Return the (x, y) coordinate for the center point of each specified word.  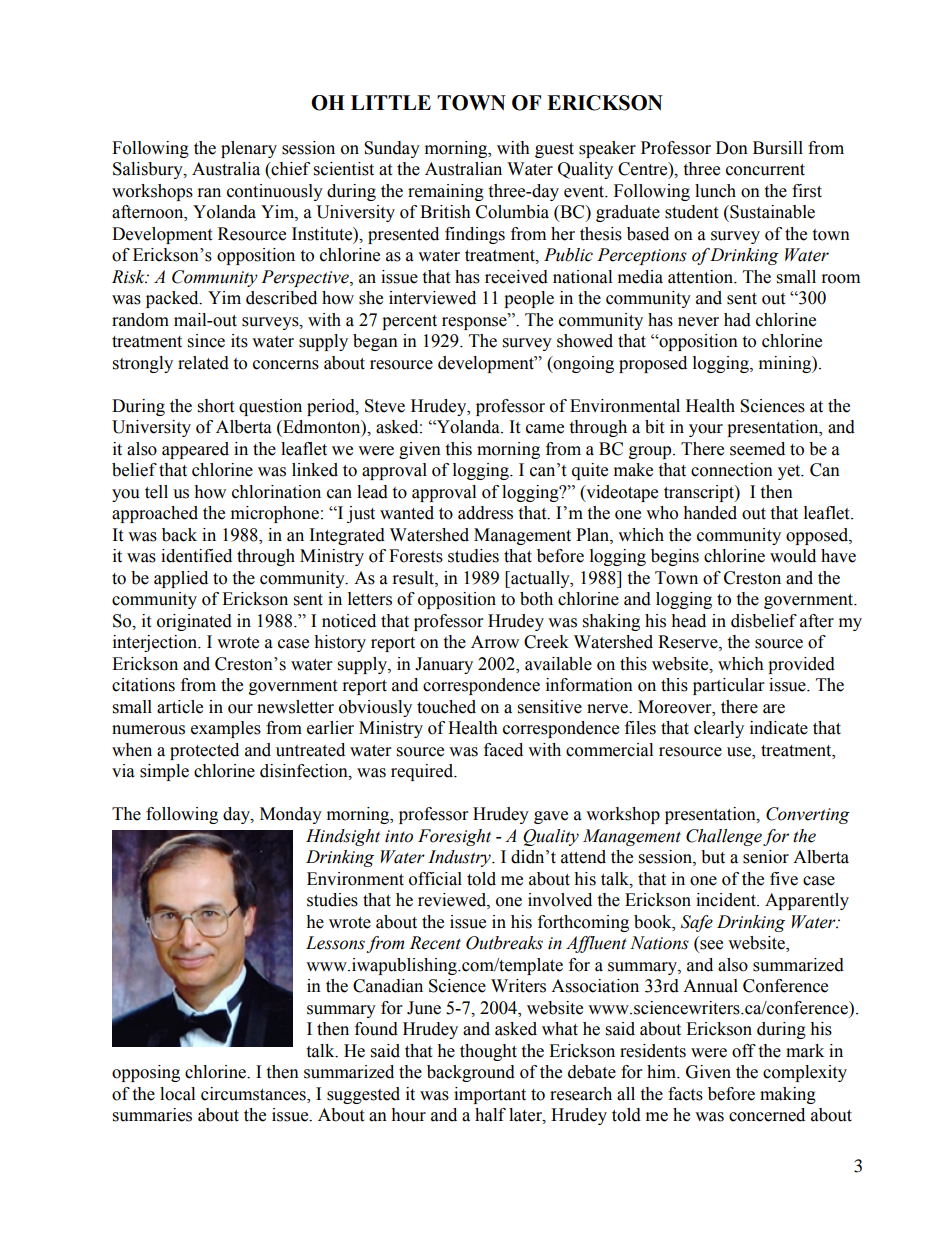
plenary (249, 149)
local (177, 1094)
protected (204, 751)
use (740, 752)
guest (554, 150)
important (490, 1095)
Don (732, 148)
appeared (195, 450)
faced (503, 750)
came (545, 429)
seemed (757, 449)
